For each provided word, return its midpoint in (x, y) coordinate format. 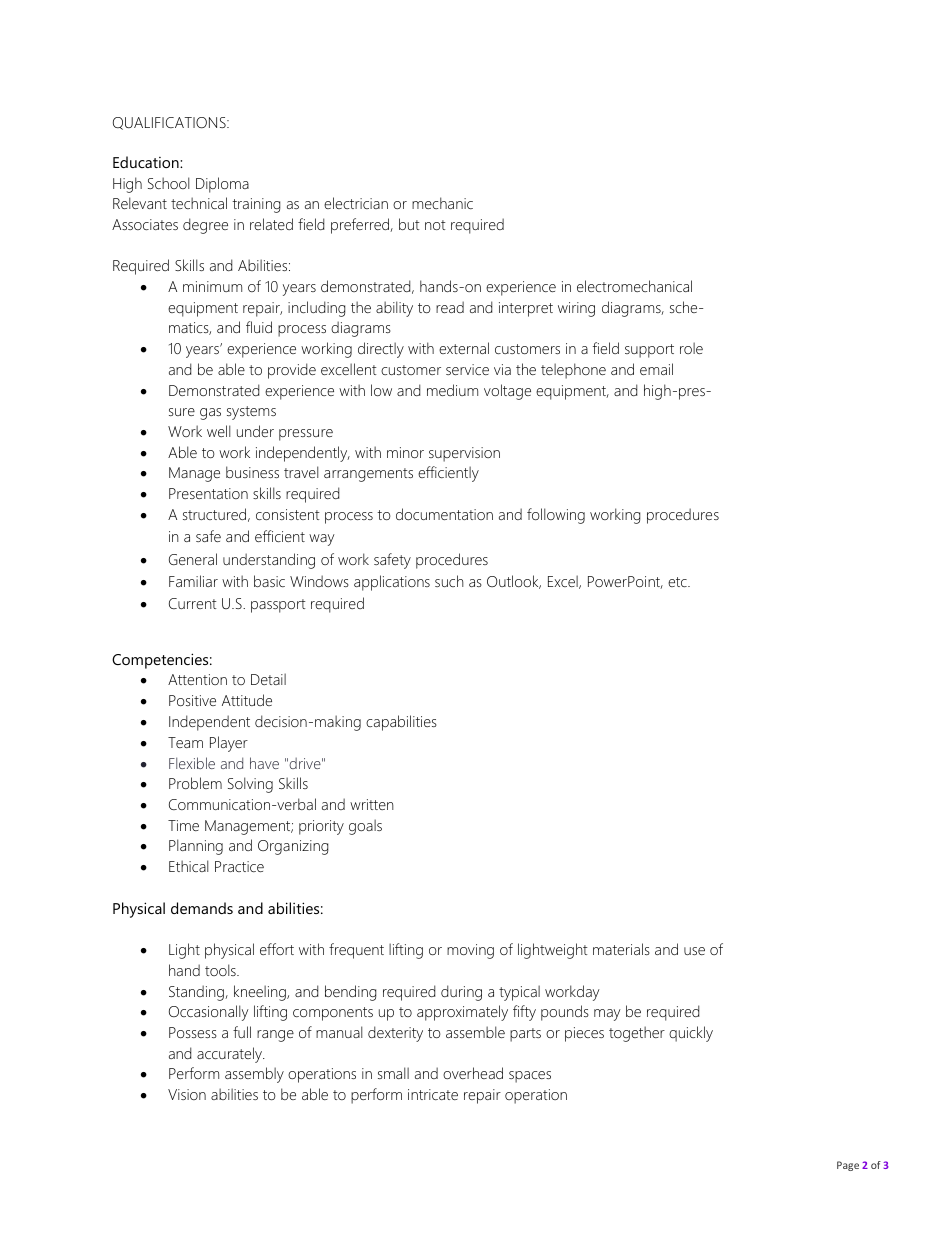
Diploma (222, 185)
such (449, 581)
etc (678, 582)
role (691, 348)
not (435, 225)
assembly (254, 1075)
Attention (197, 679)
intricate (433, 1094)
